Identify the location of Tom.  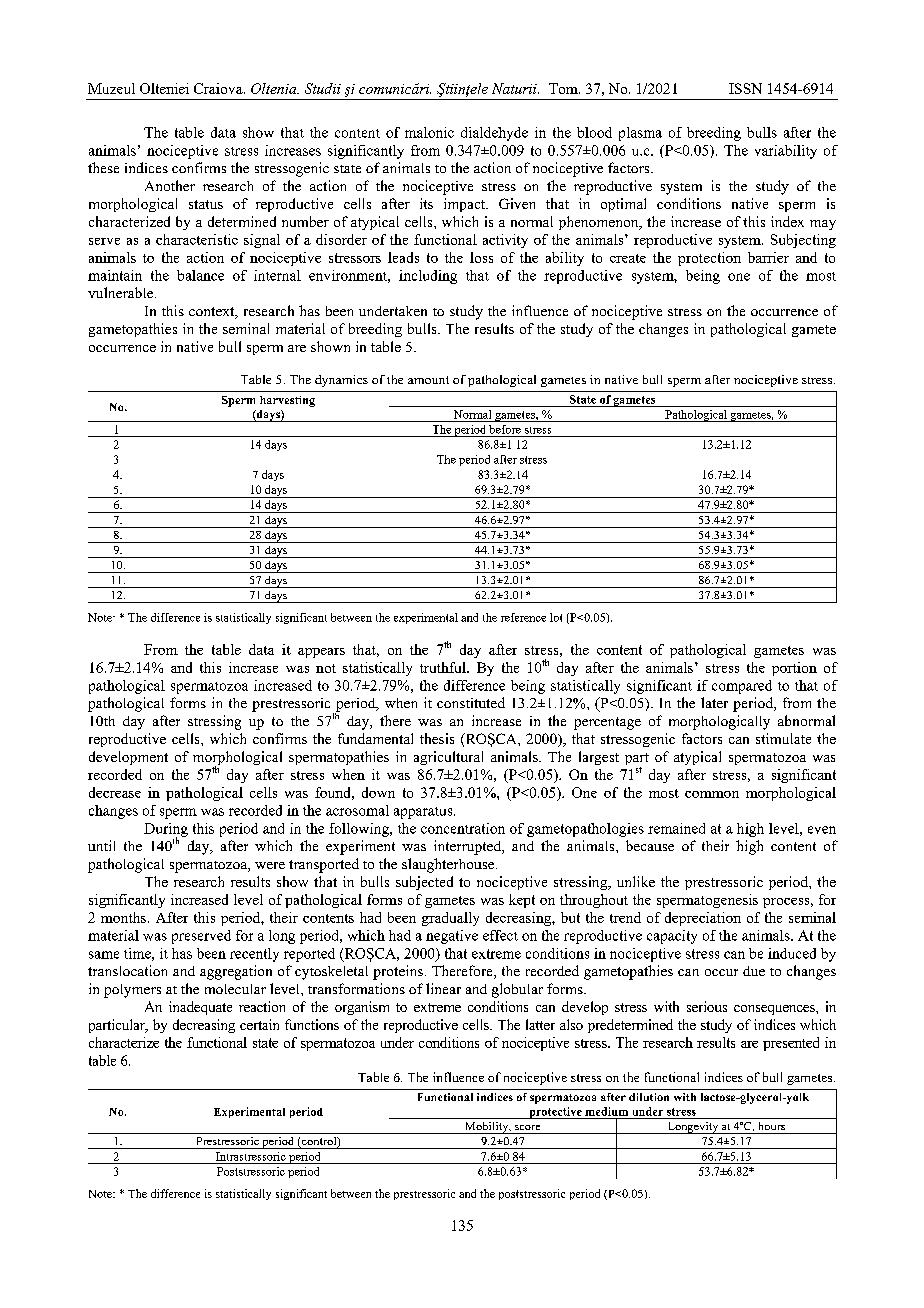
(564, 88).
